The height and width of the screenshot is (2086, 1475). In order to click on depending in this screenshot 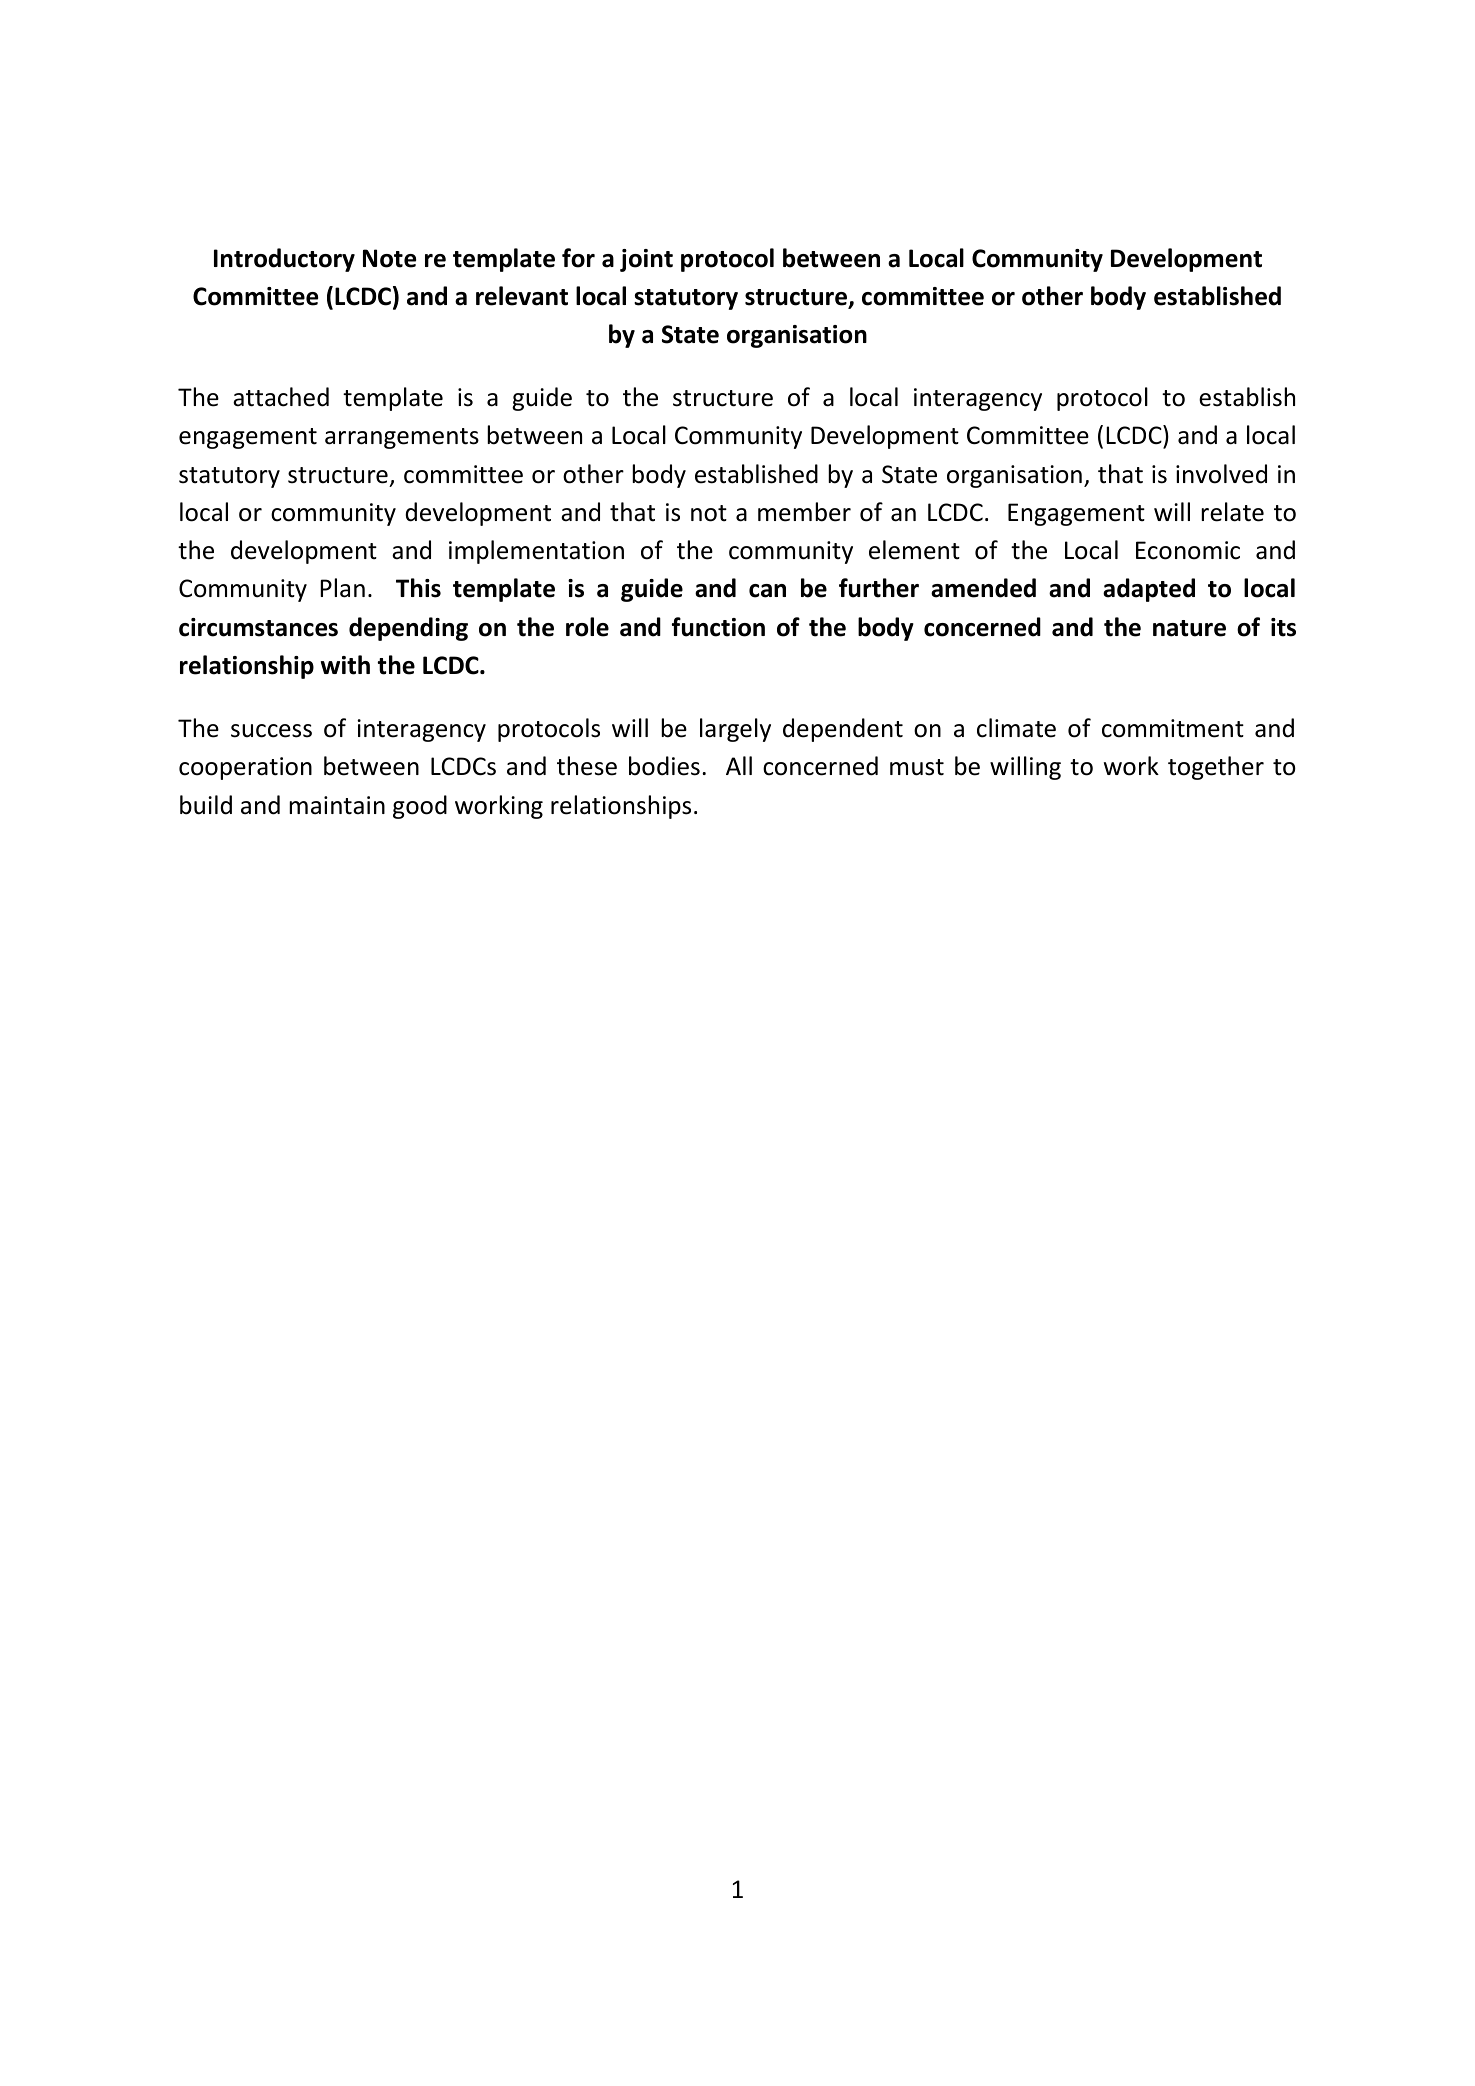, I will do `click(408, 629)`.
